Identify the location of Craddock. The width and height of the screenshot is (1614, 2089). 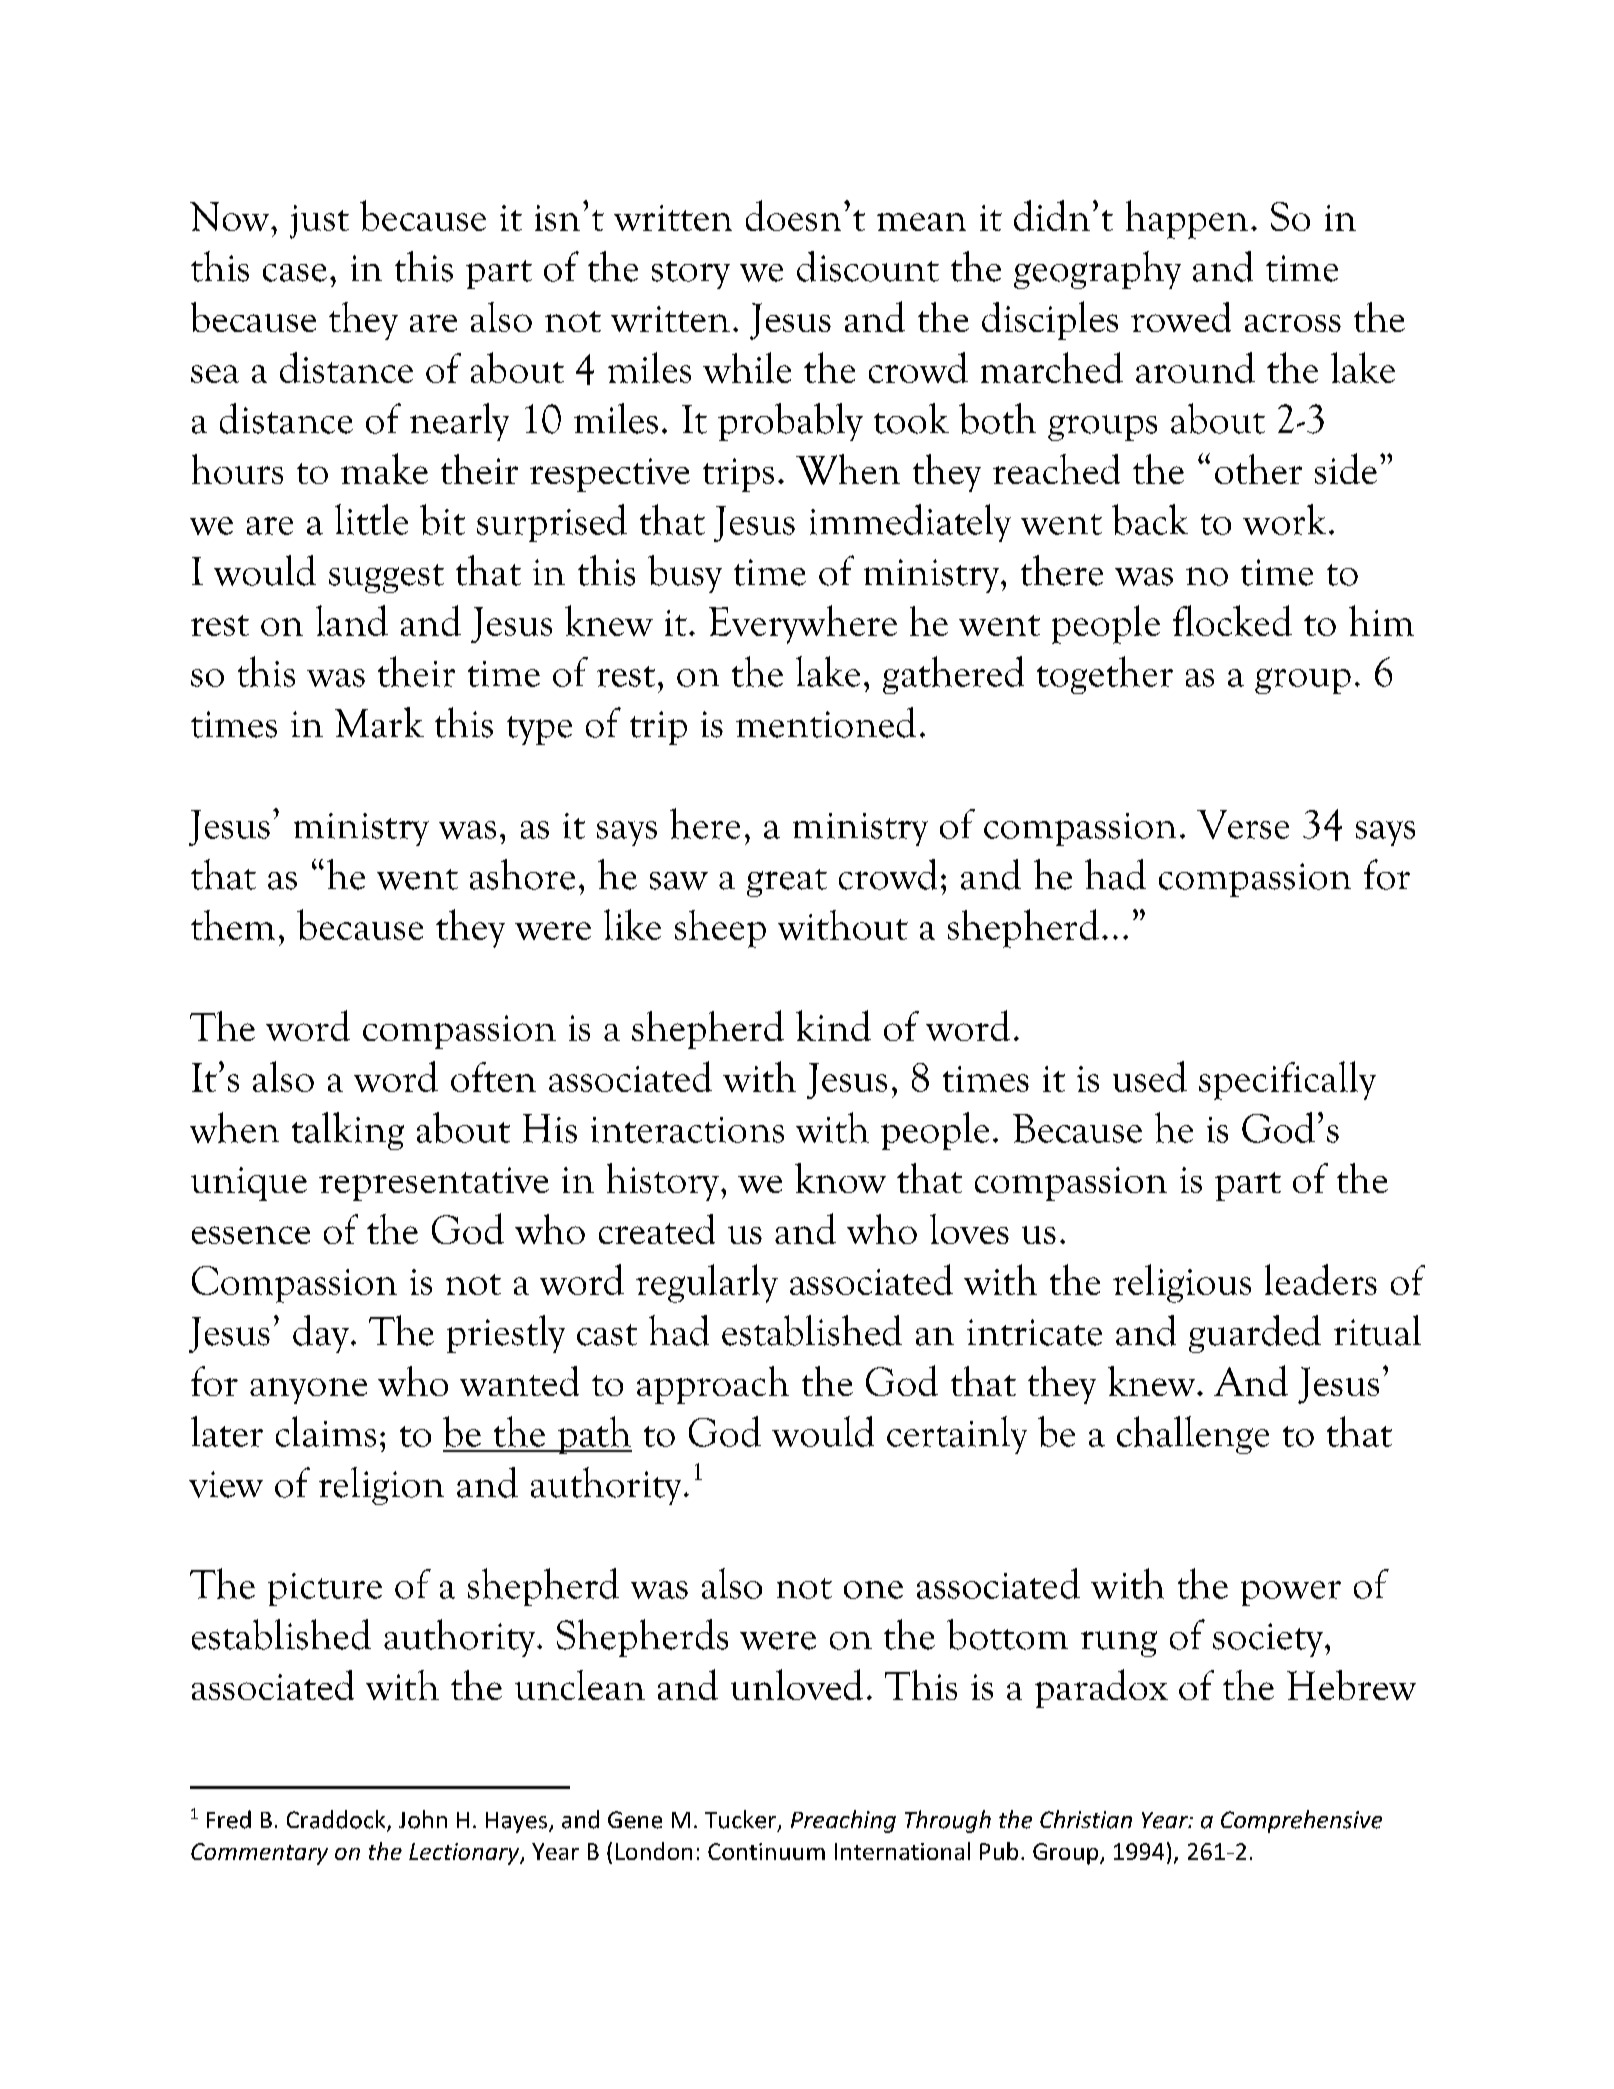
(337, 1820).
